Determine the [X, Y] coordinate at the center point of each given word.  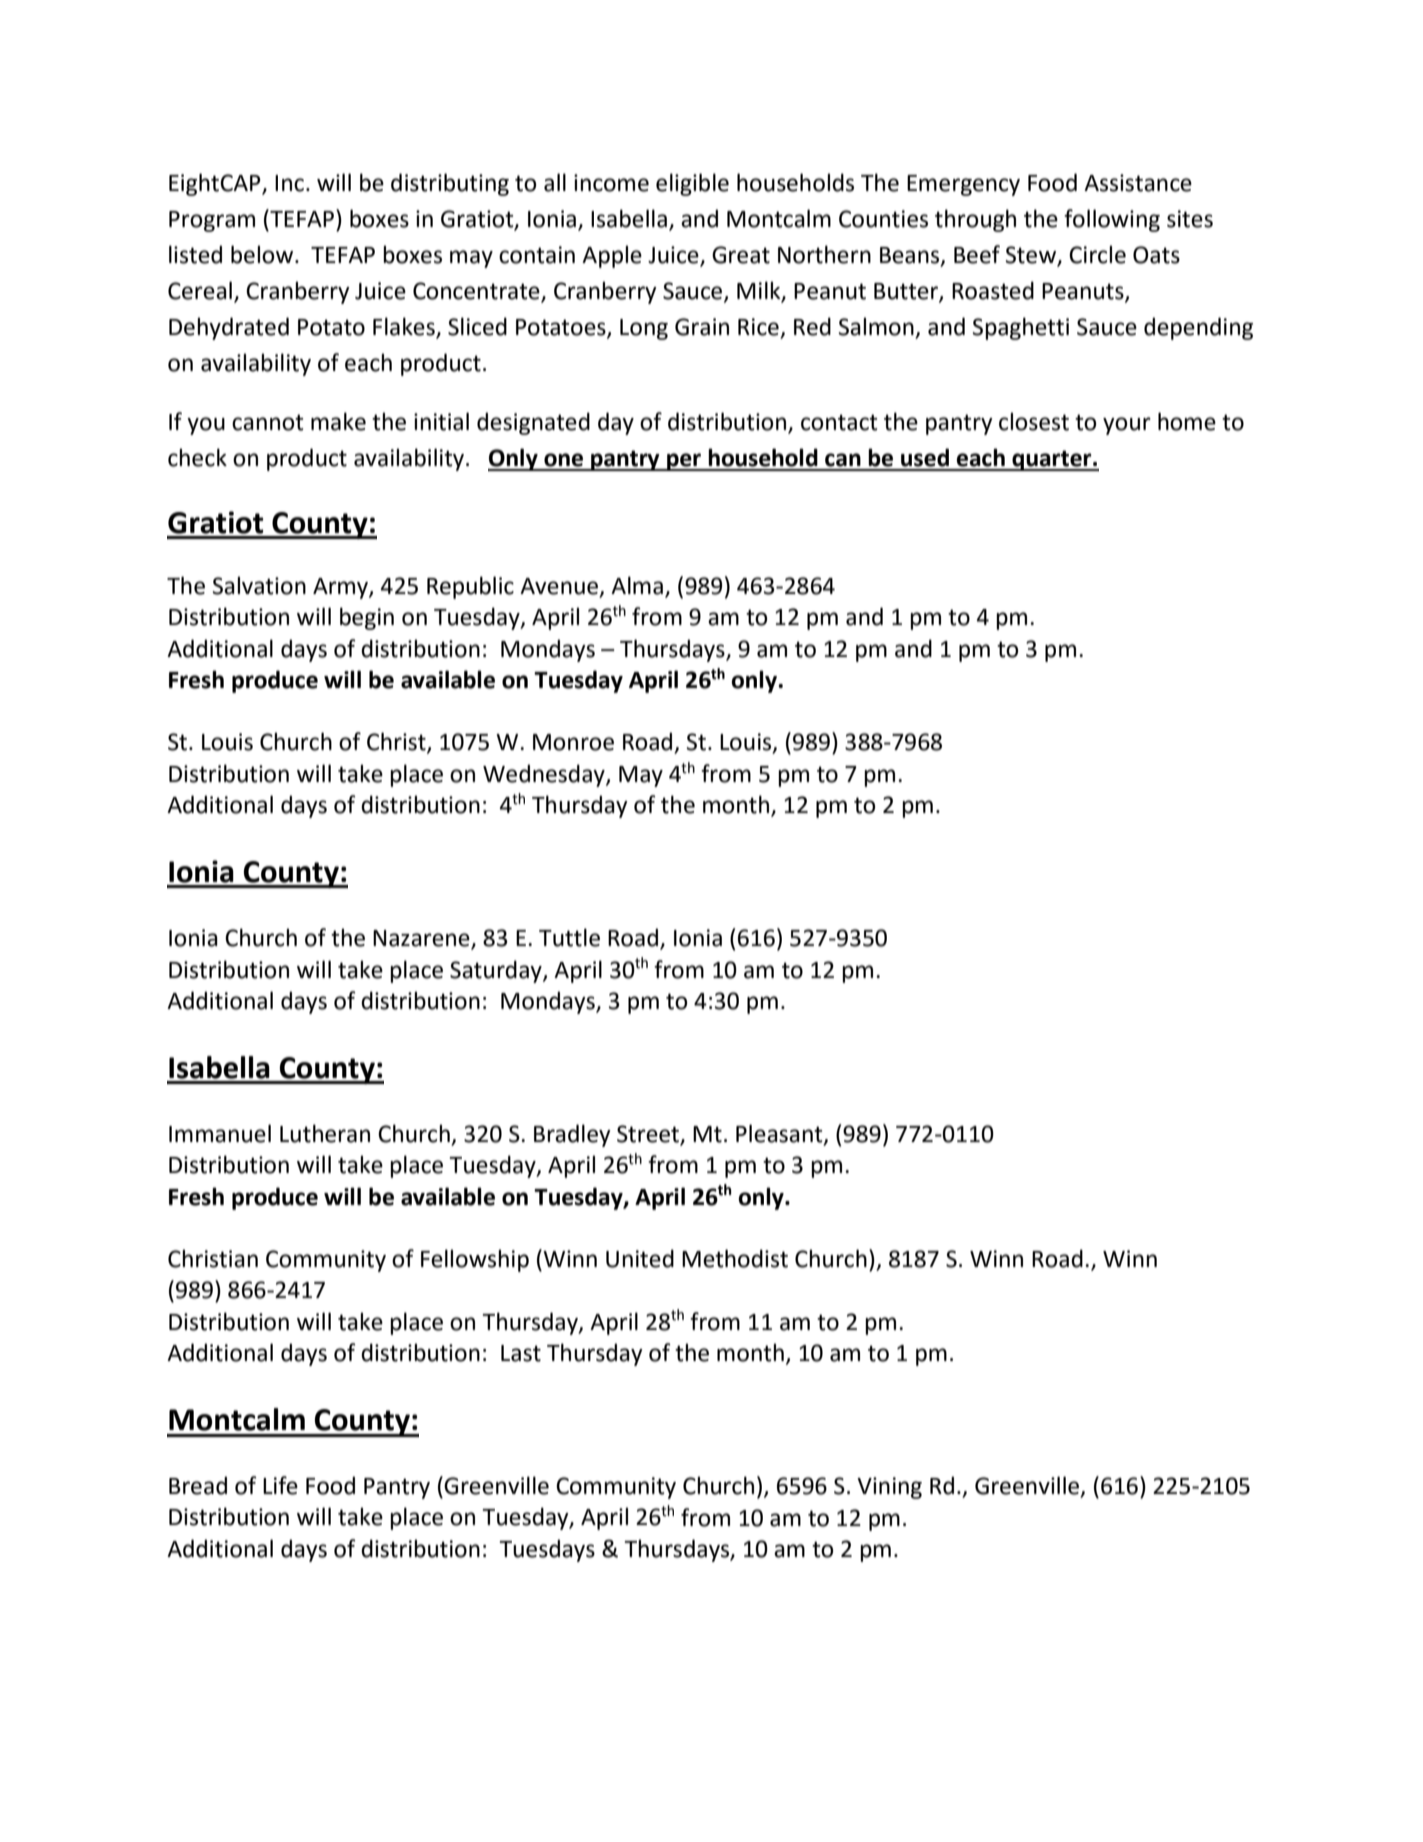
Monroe [573, 742]
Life [280, 1485]
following [1112, 220]
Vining [889, 1488]
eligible [692, 184]
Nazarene [422, 939]
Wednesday [545, 775]
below [263, 254]
